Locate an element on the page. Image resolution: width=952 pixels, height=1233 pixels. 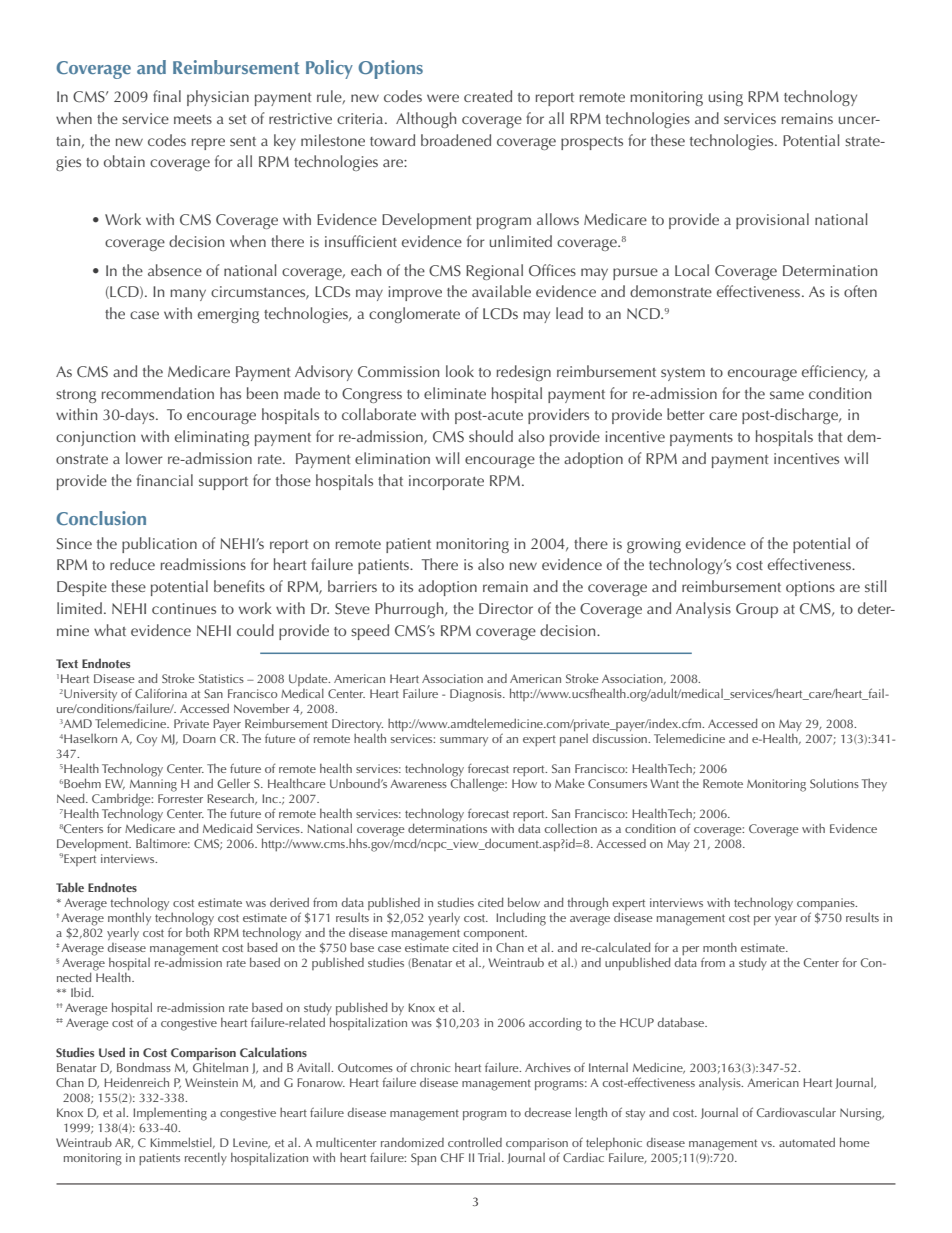
final is located at coordinates (167, 96).
